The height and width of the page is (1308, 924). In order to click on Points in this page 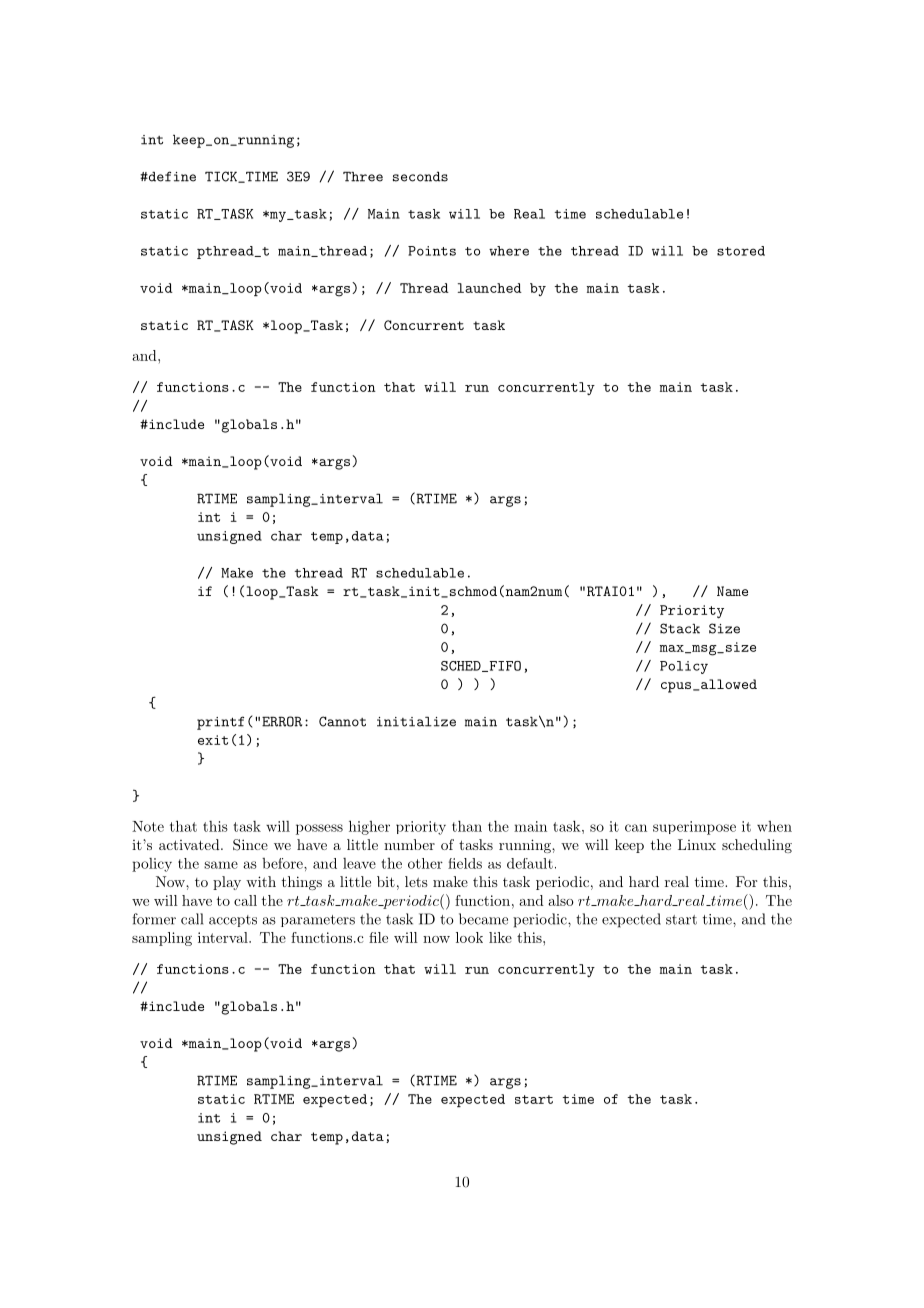, I will do `click(432, 251)`.
